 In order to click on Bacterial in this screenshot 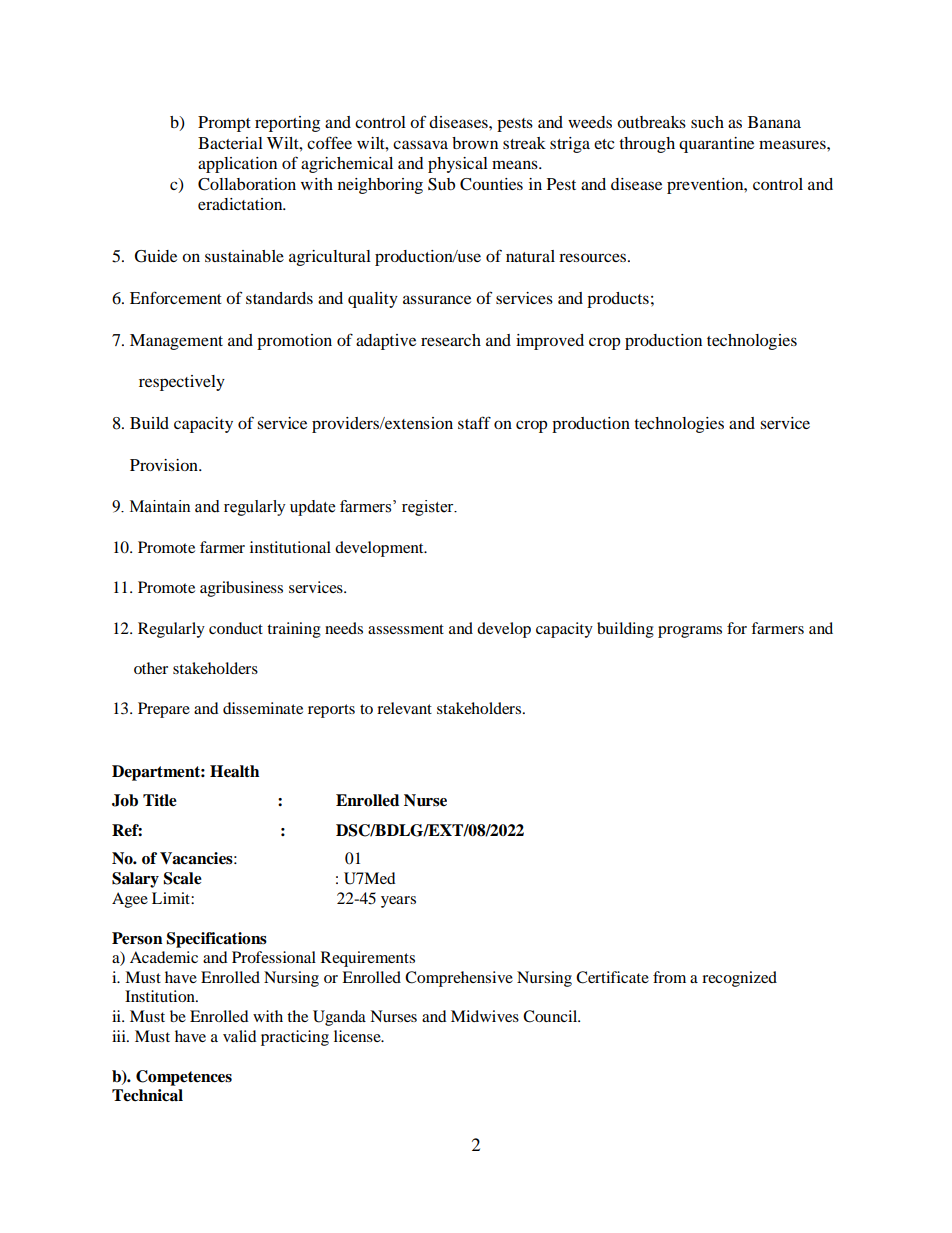, I will do `click(230, 143)`.
